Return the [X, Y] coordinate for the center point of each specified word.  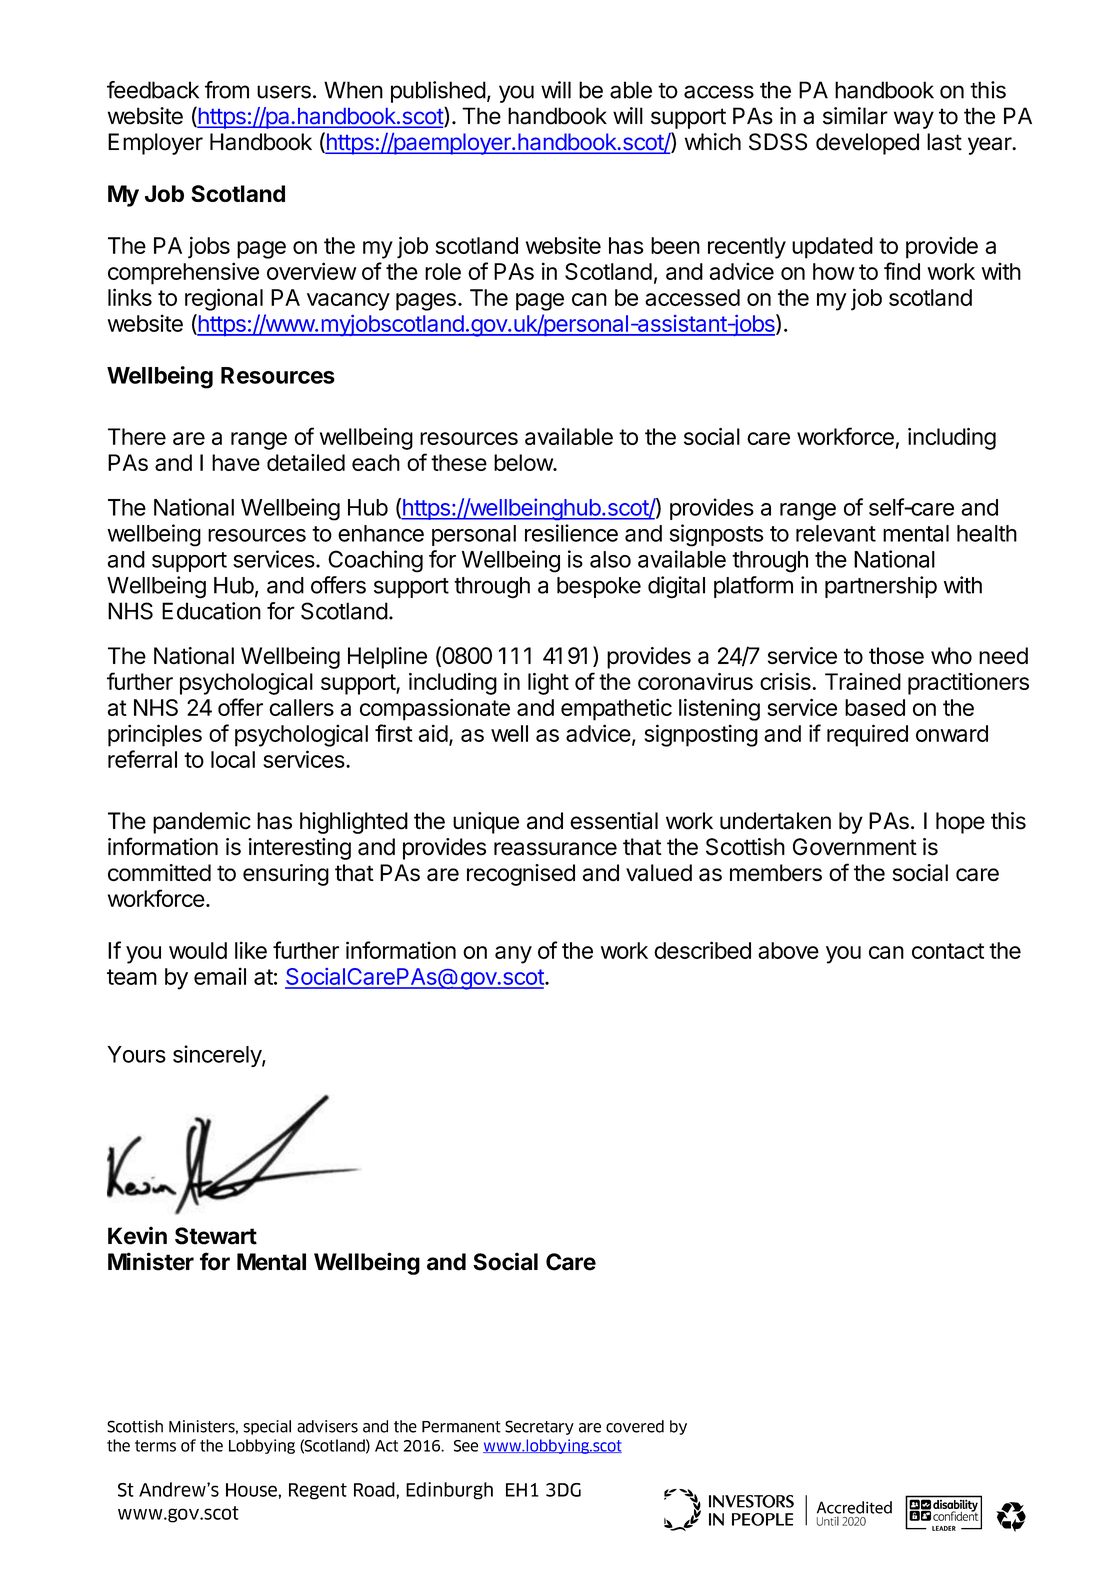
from [227, 90]
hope [960, 823]
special [267, 1427]
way [914, 120]
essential [614, 821]
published [438, 92]
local [233, 759]
